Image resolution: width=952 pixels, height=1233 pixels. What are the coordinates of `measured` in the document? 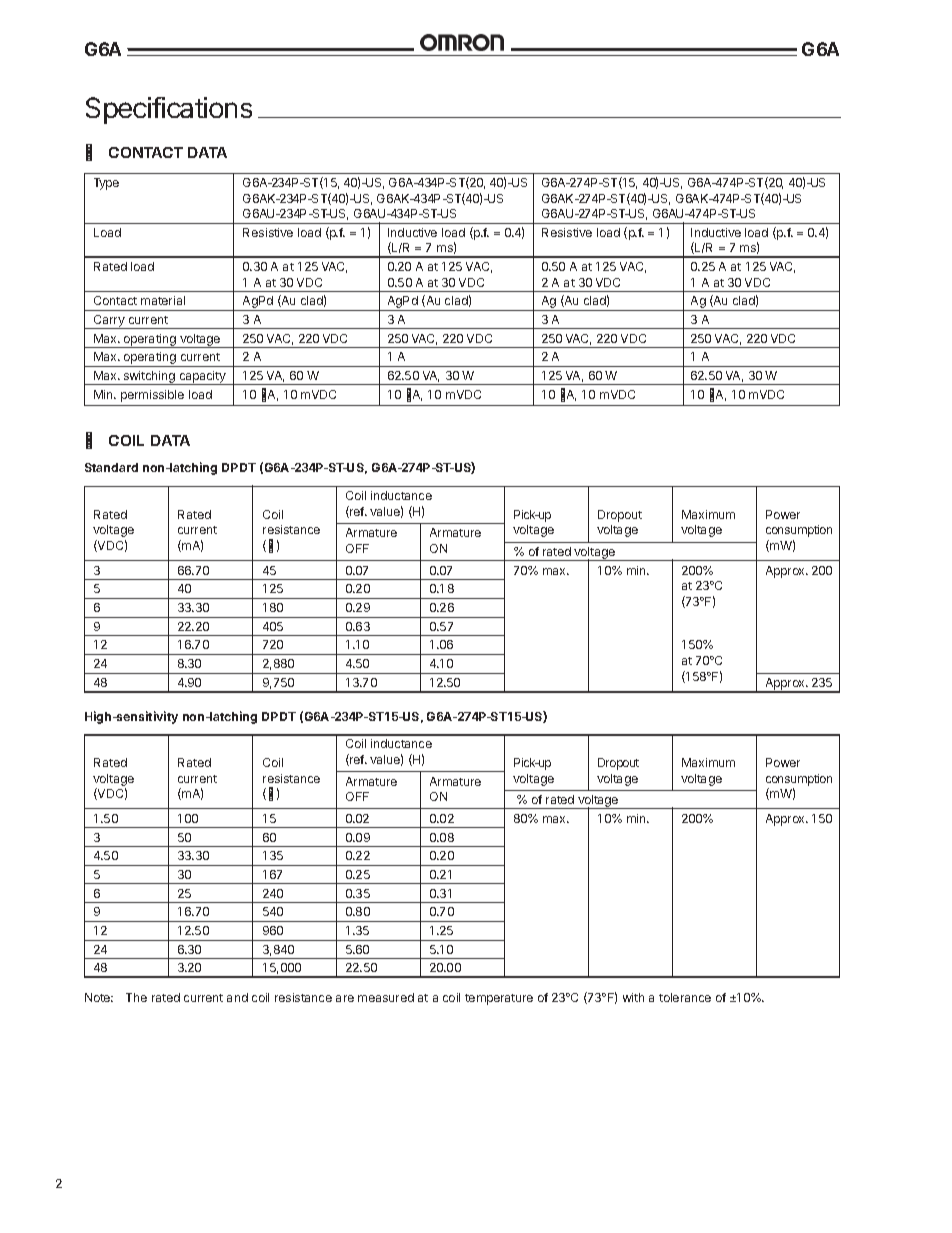 It's located at (386, 997).
